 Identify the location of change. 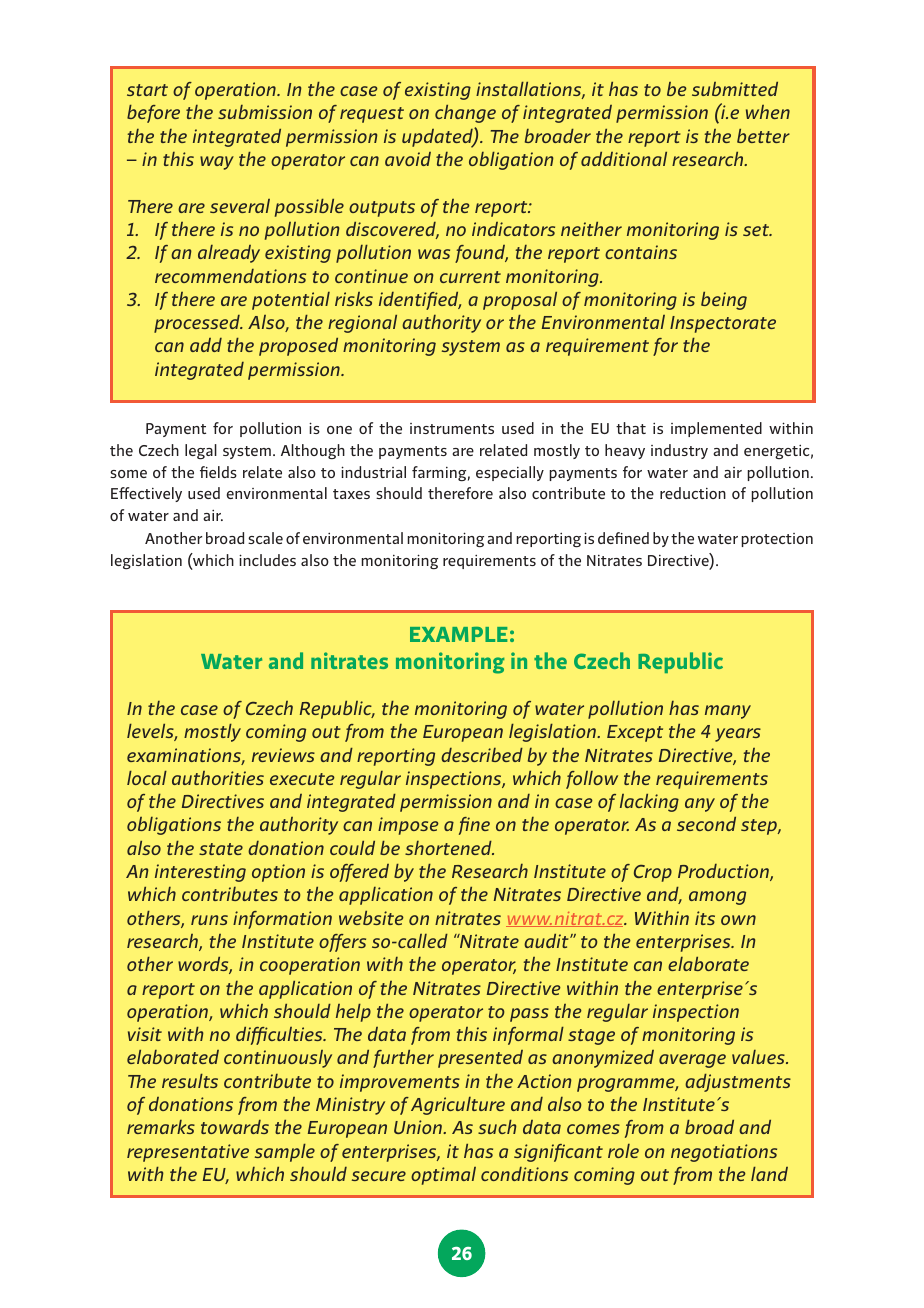
(465, 114).
